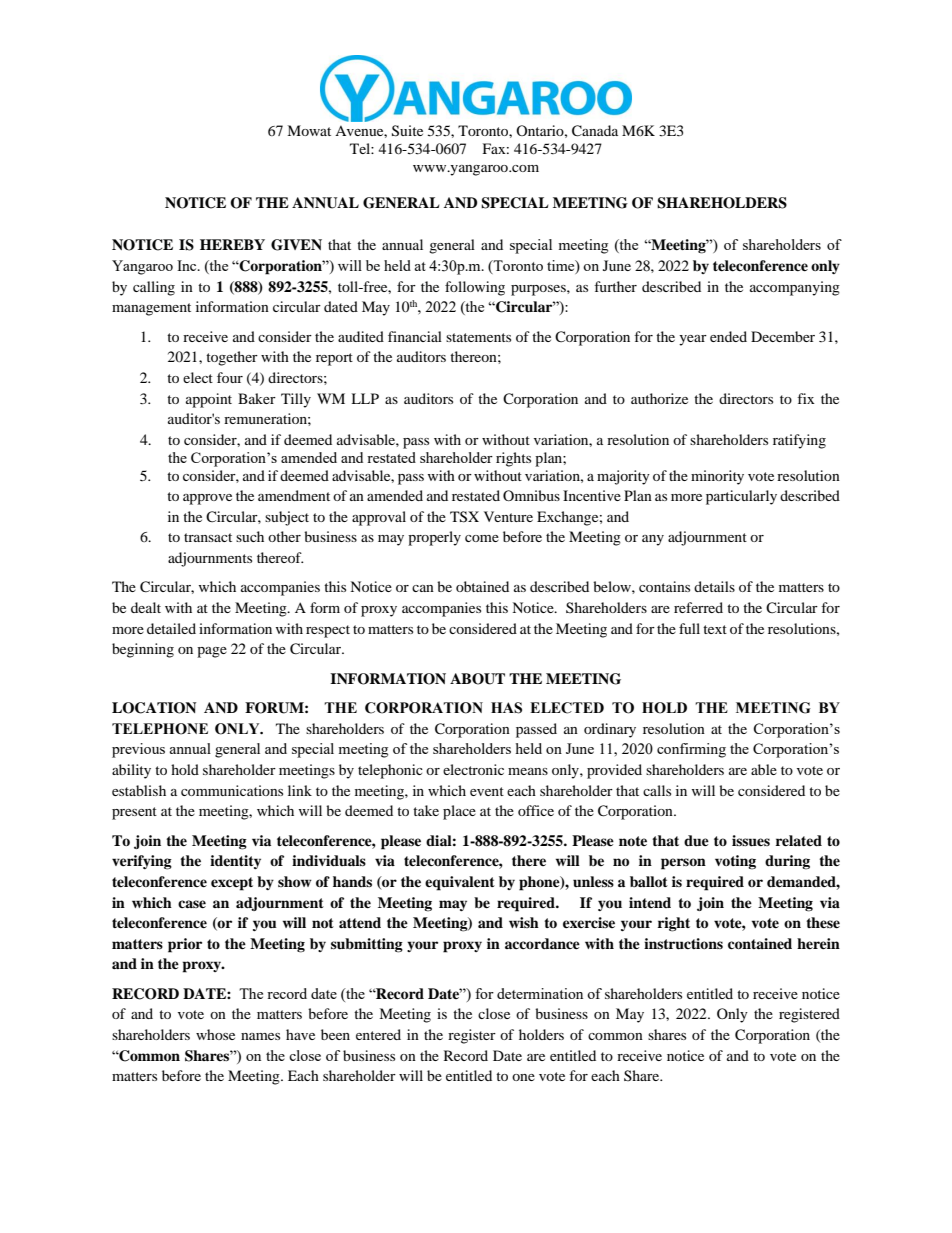 The width and height of the screenshot is (952, 1233). I want to click on minority, so click(717, 477).
